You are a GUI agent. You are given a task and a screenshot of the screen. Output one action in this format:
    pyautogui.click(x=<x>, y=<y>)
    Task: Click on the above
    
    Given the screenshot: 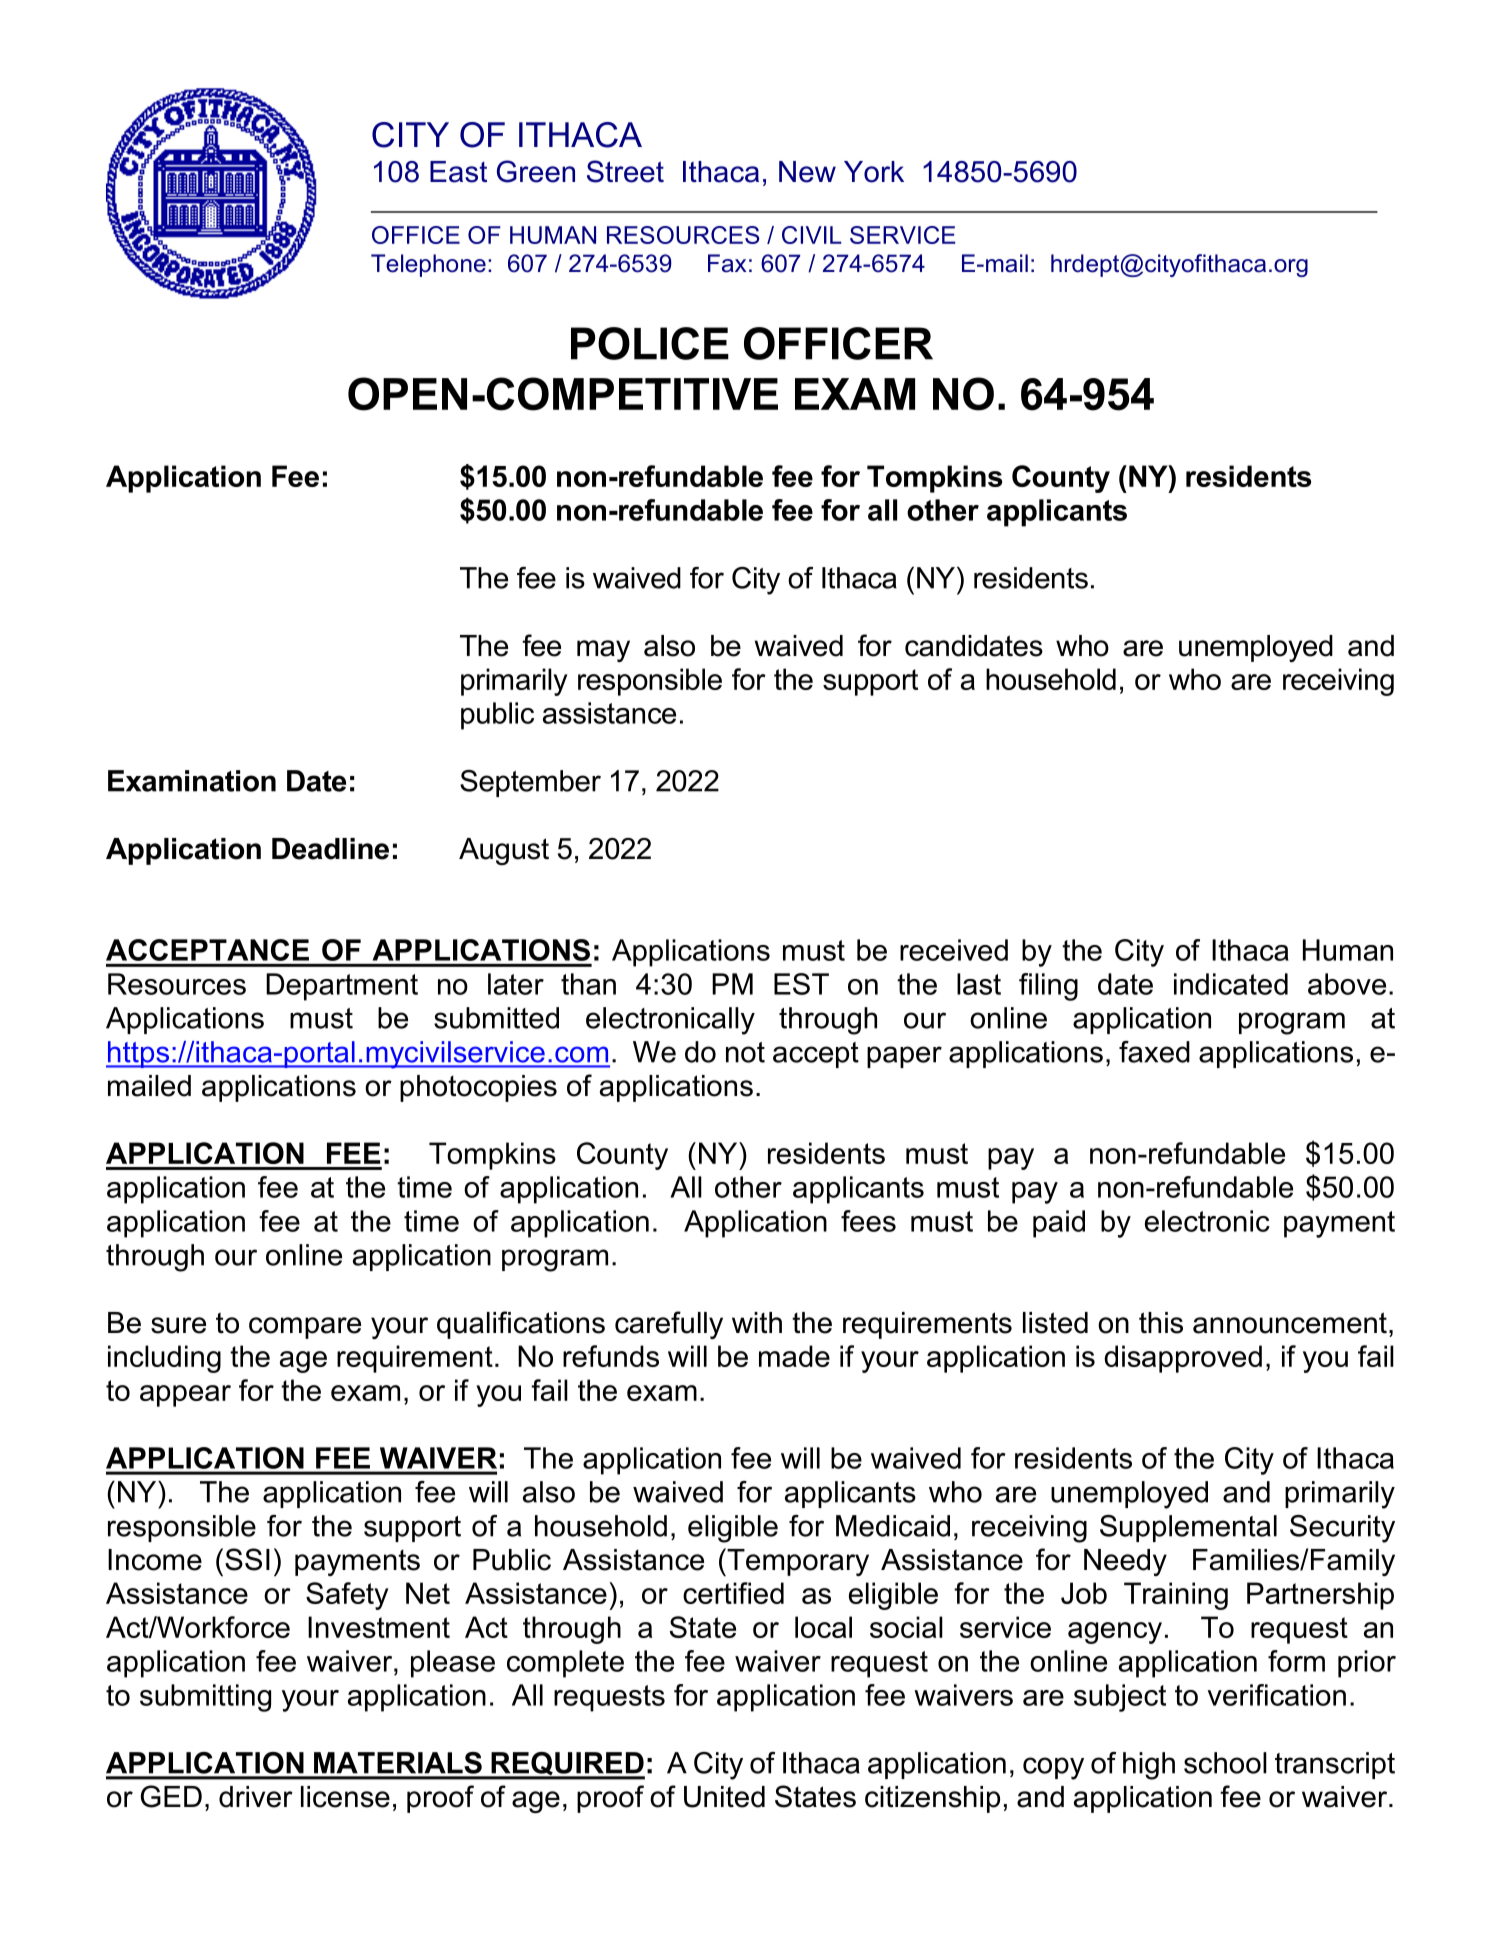 What is the action you would take?
    pyautogui.click(x=1347, y=984)
